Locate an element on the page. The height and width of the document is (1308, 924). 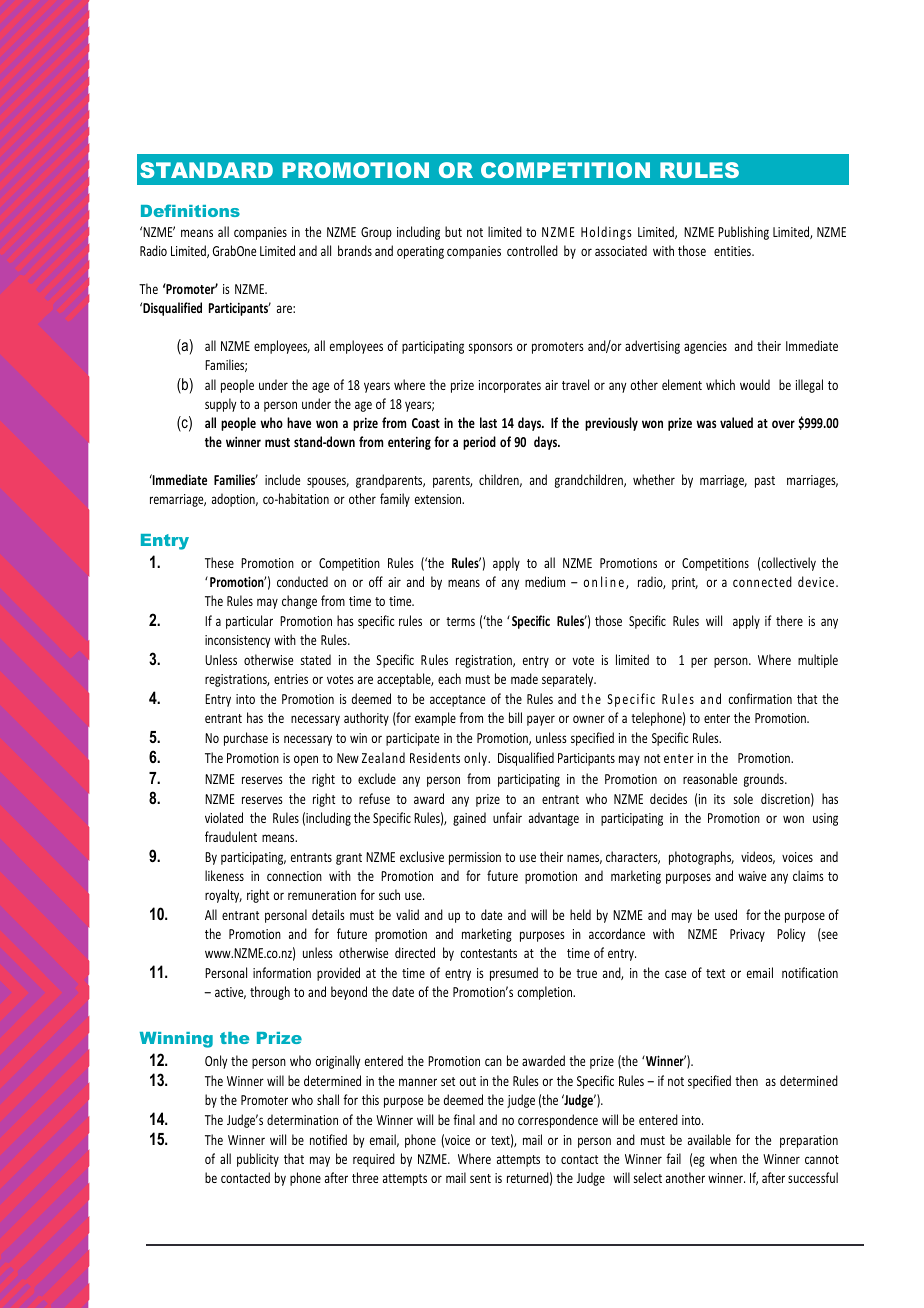
contestants is located at coordinates (488, 953).
